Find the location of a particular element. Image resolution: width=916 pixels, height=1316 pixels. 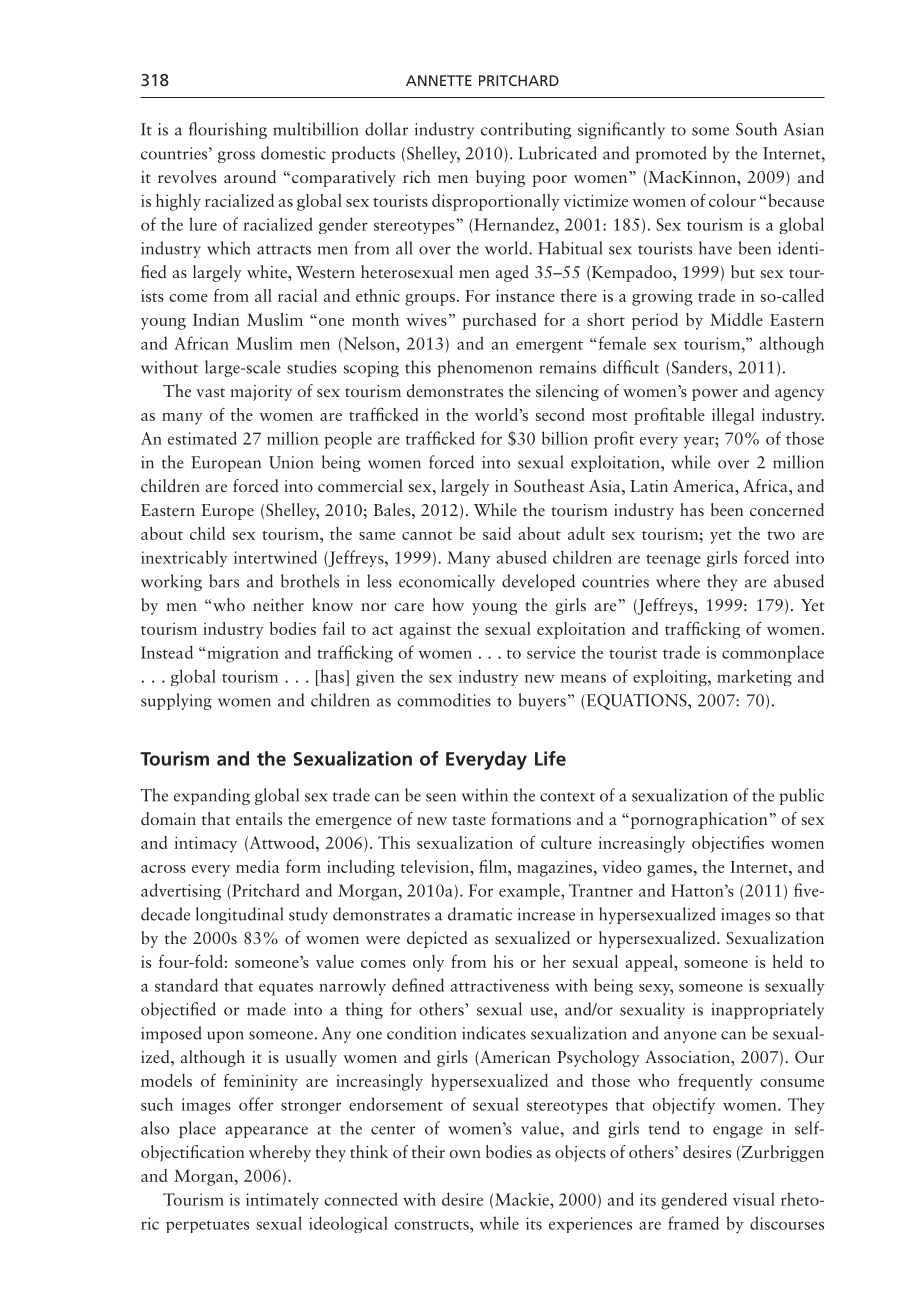

marketing is located at coordinates (754, 677).
